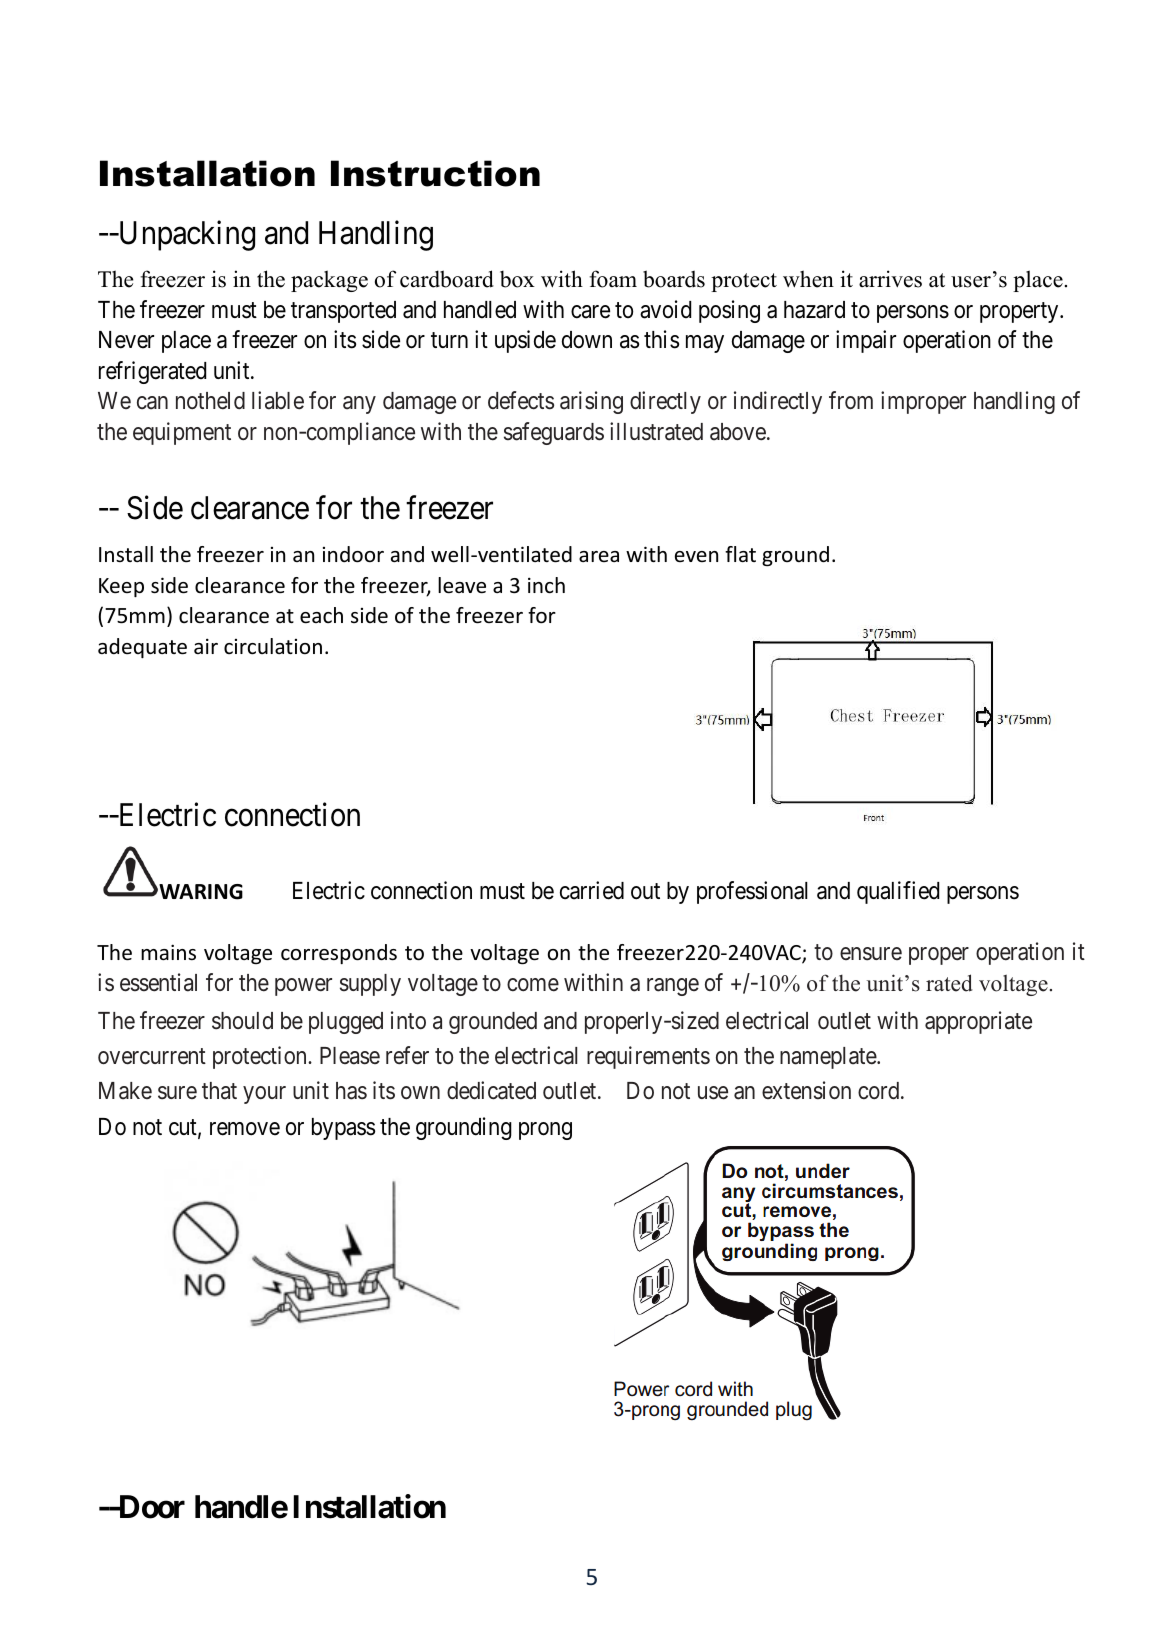 This screenshot has height=1652, width=1168. Describe the element at coordinates (599, 556) in the screenshot. I see `area` at that location.
